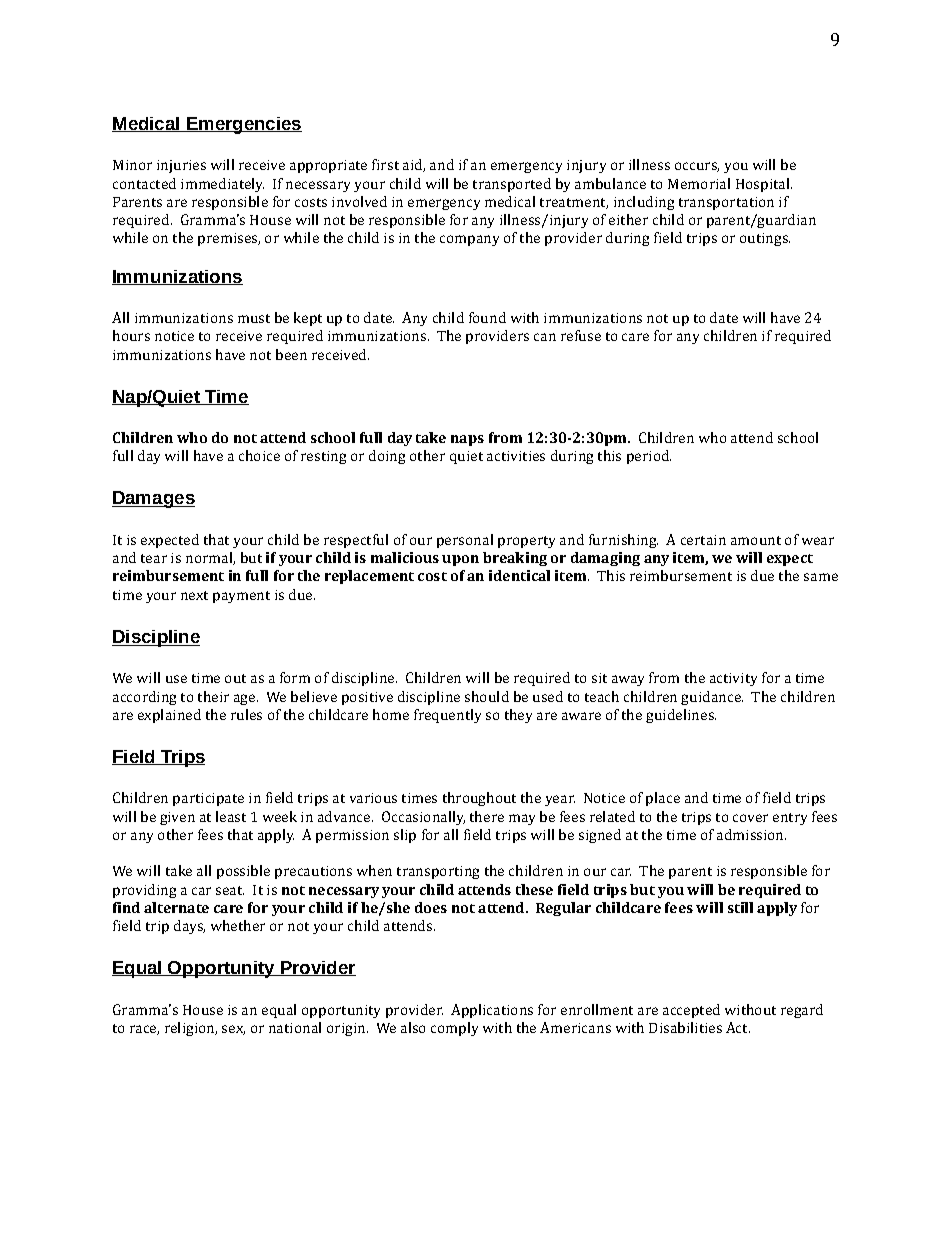 This screenshot has height=1233, width=952. Describe the element at coordinates (756, 540) in the screenshot. I see `amount` at that location.
